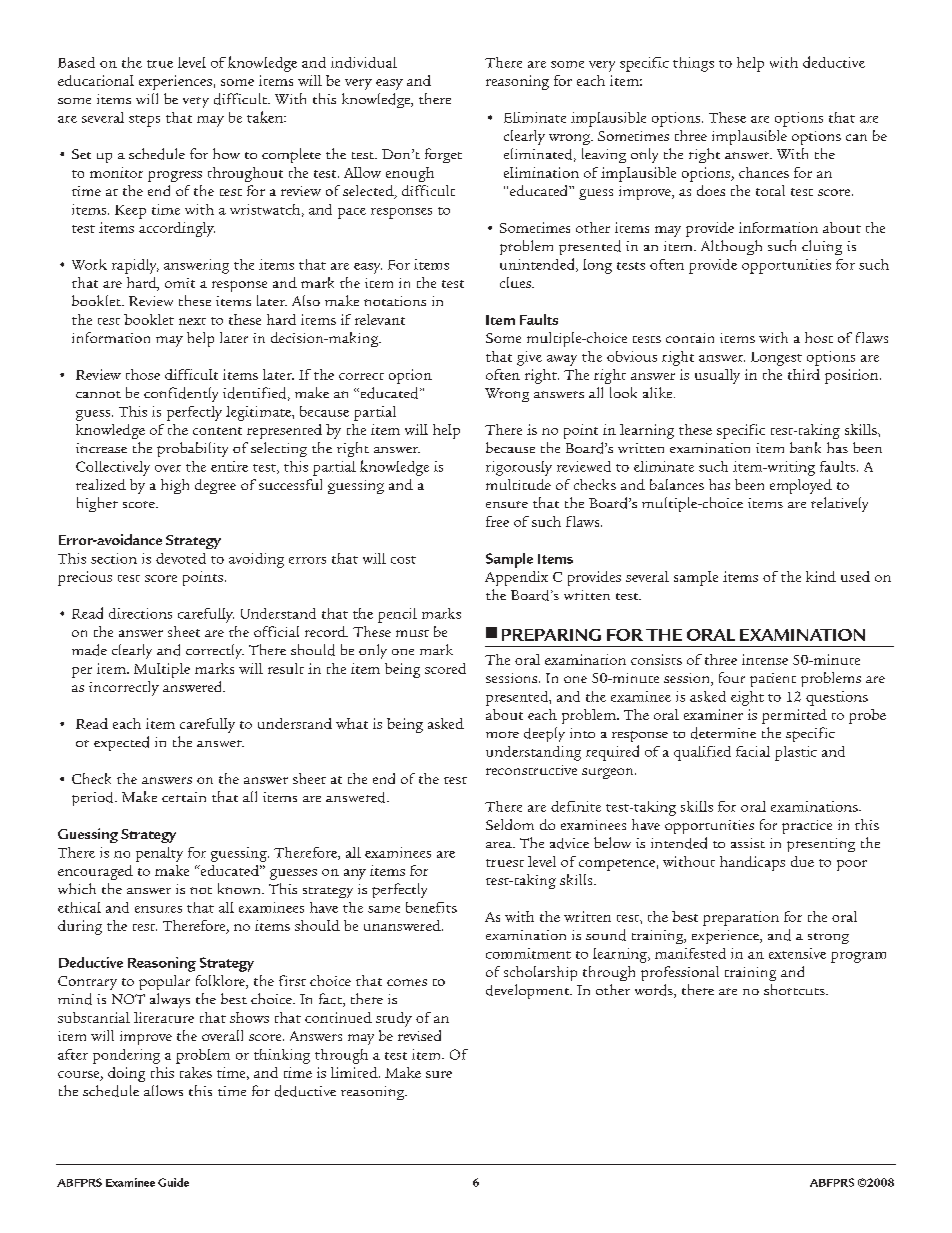 The image size is (952, 1233). Describe the element at coordinates (173, 1182) in the screenshot. I see `Guide` at that location.
